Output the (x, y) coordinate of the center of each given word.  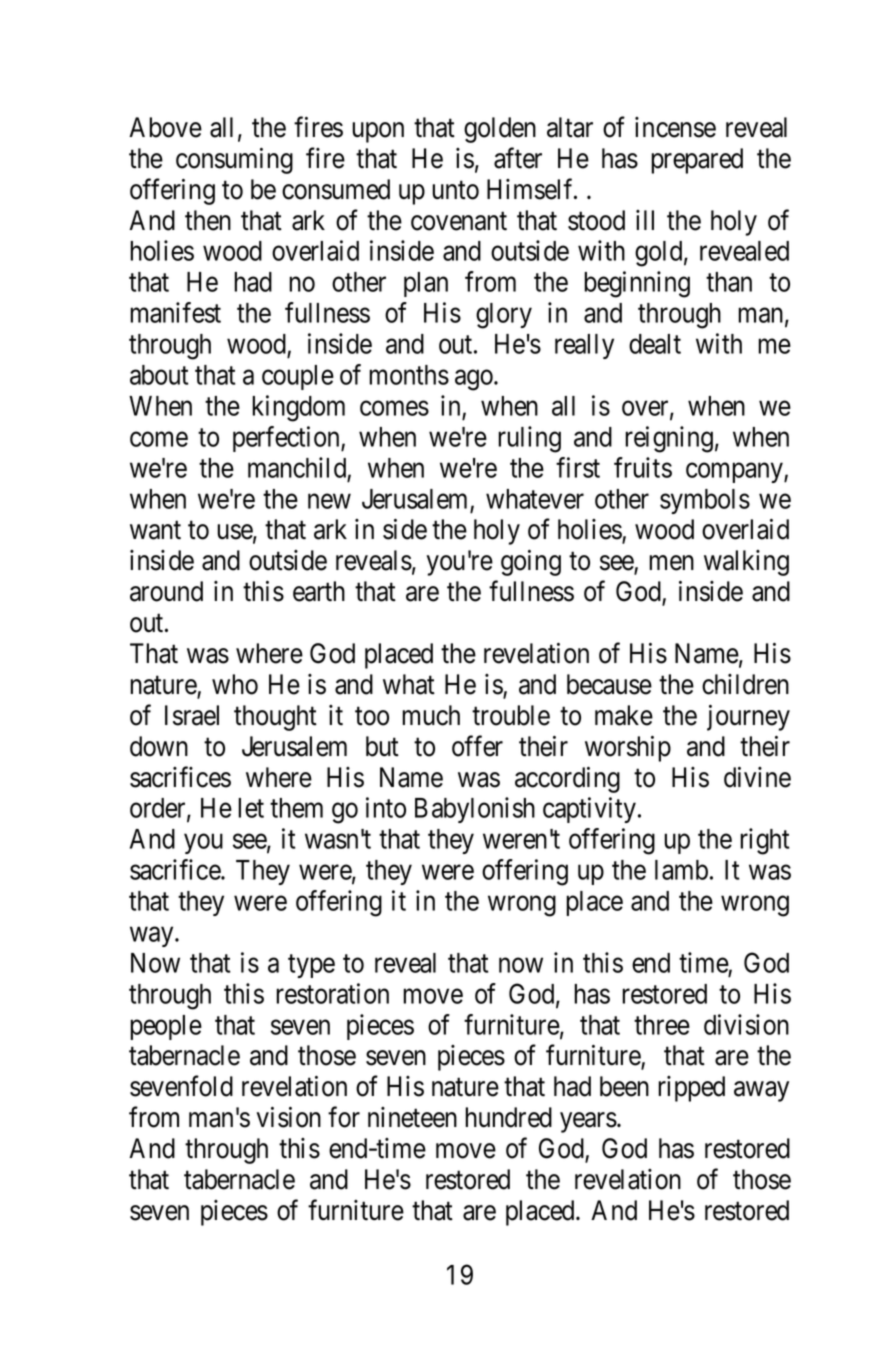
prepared (697, 161)
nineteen (412, 1117)
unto (455, 190)
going (531, 563)
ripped (691, 1089)
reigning (669, 439)
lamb (681, 870)
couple (298, 377)
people (166, 1027)
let (251, 808)
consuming (234, 161)
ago (475, 380)
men (671, 563)
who (235, 684)
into (386, 807)
